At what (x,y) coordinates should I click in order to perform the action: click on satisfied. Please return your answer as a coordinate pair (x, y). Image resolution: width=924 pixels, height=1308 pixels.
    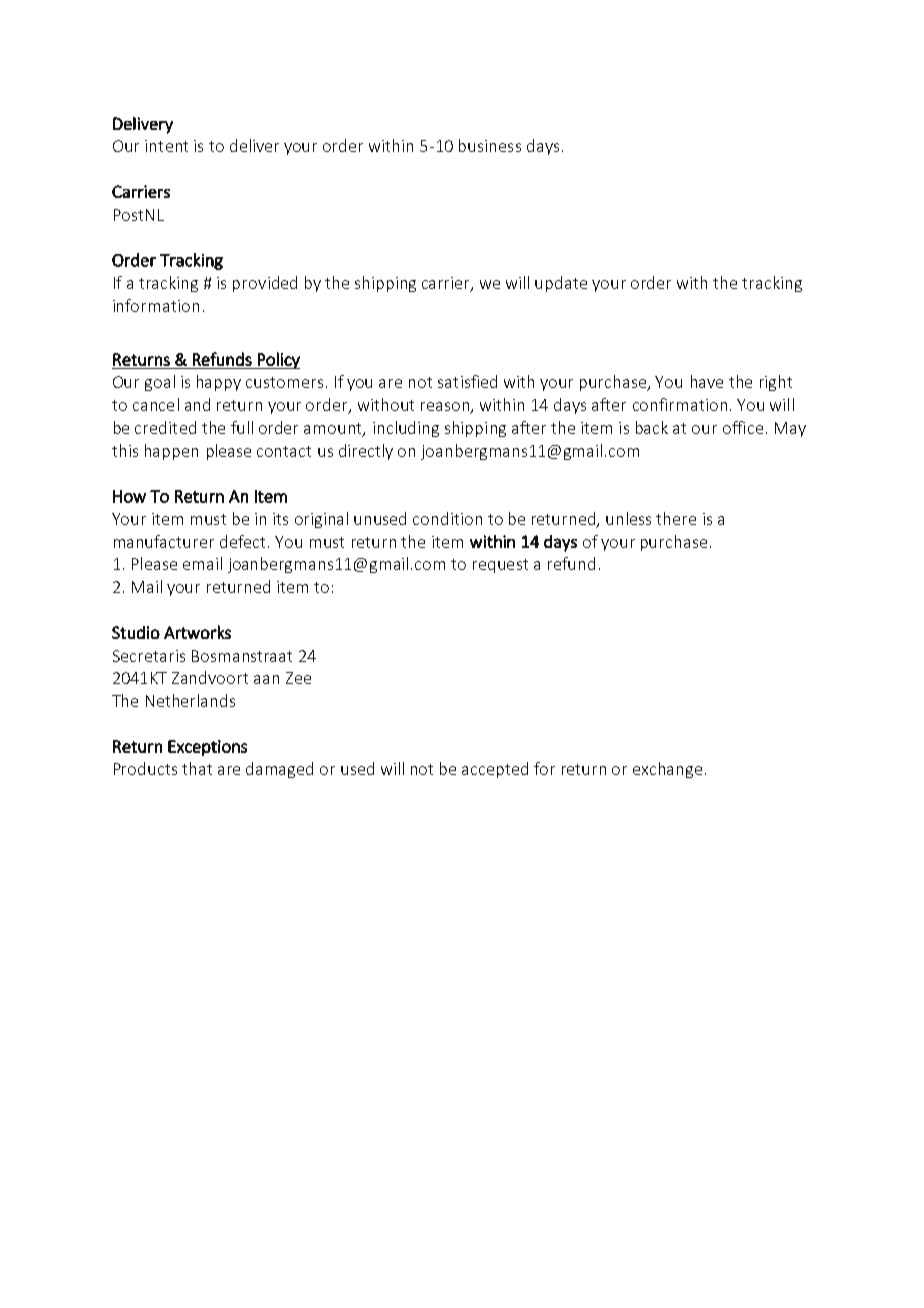
    Looking at the image, I should click on (467, 381).
